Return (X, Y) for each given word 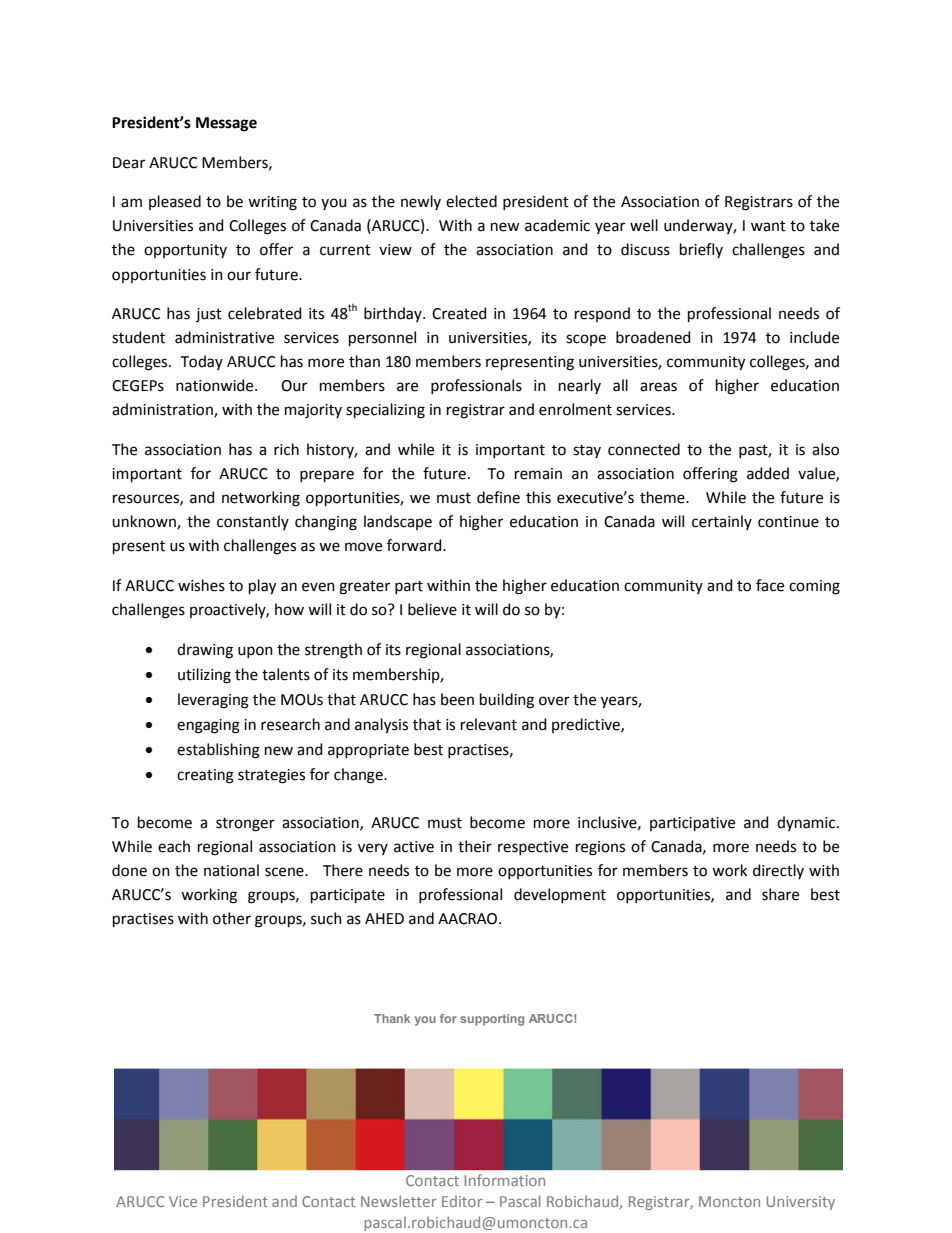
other (232, 918)
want (768, 226)
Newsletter (399, 1201)
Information (505, 1180)
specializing (385, 411)
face (770, 585)
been (457, 699)
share (780, 894)
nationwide (216, 385)
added (768, 473)
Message (226, 124)
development (560, 895)
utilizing (204, 676)
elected (471, 201)
